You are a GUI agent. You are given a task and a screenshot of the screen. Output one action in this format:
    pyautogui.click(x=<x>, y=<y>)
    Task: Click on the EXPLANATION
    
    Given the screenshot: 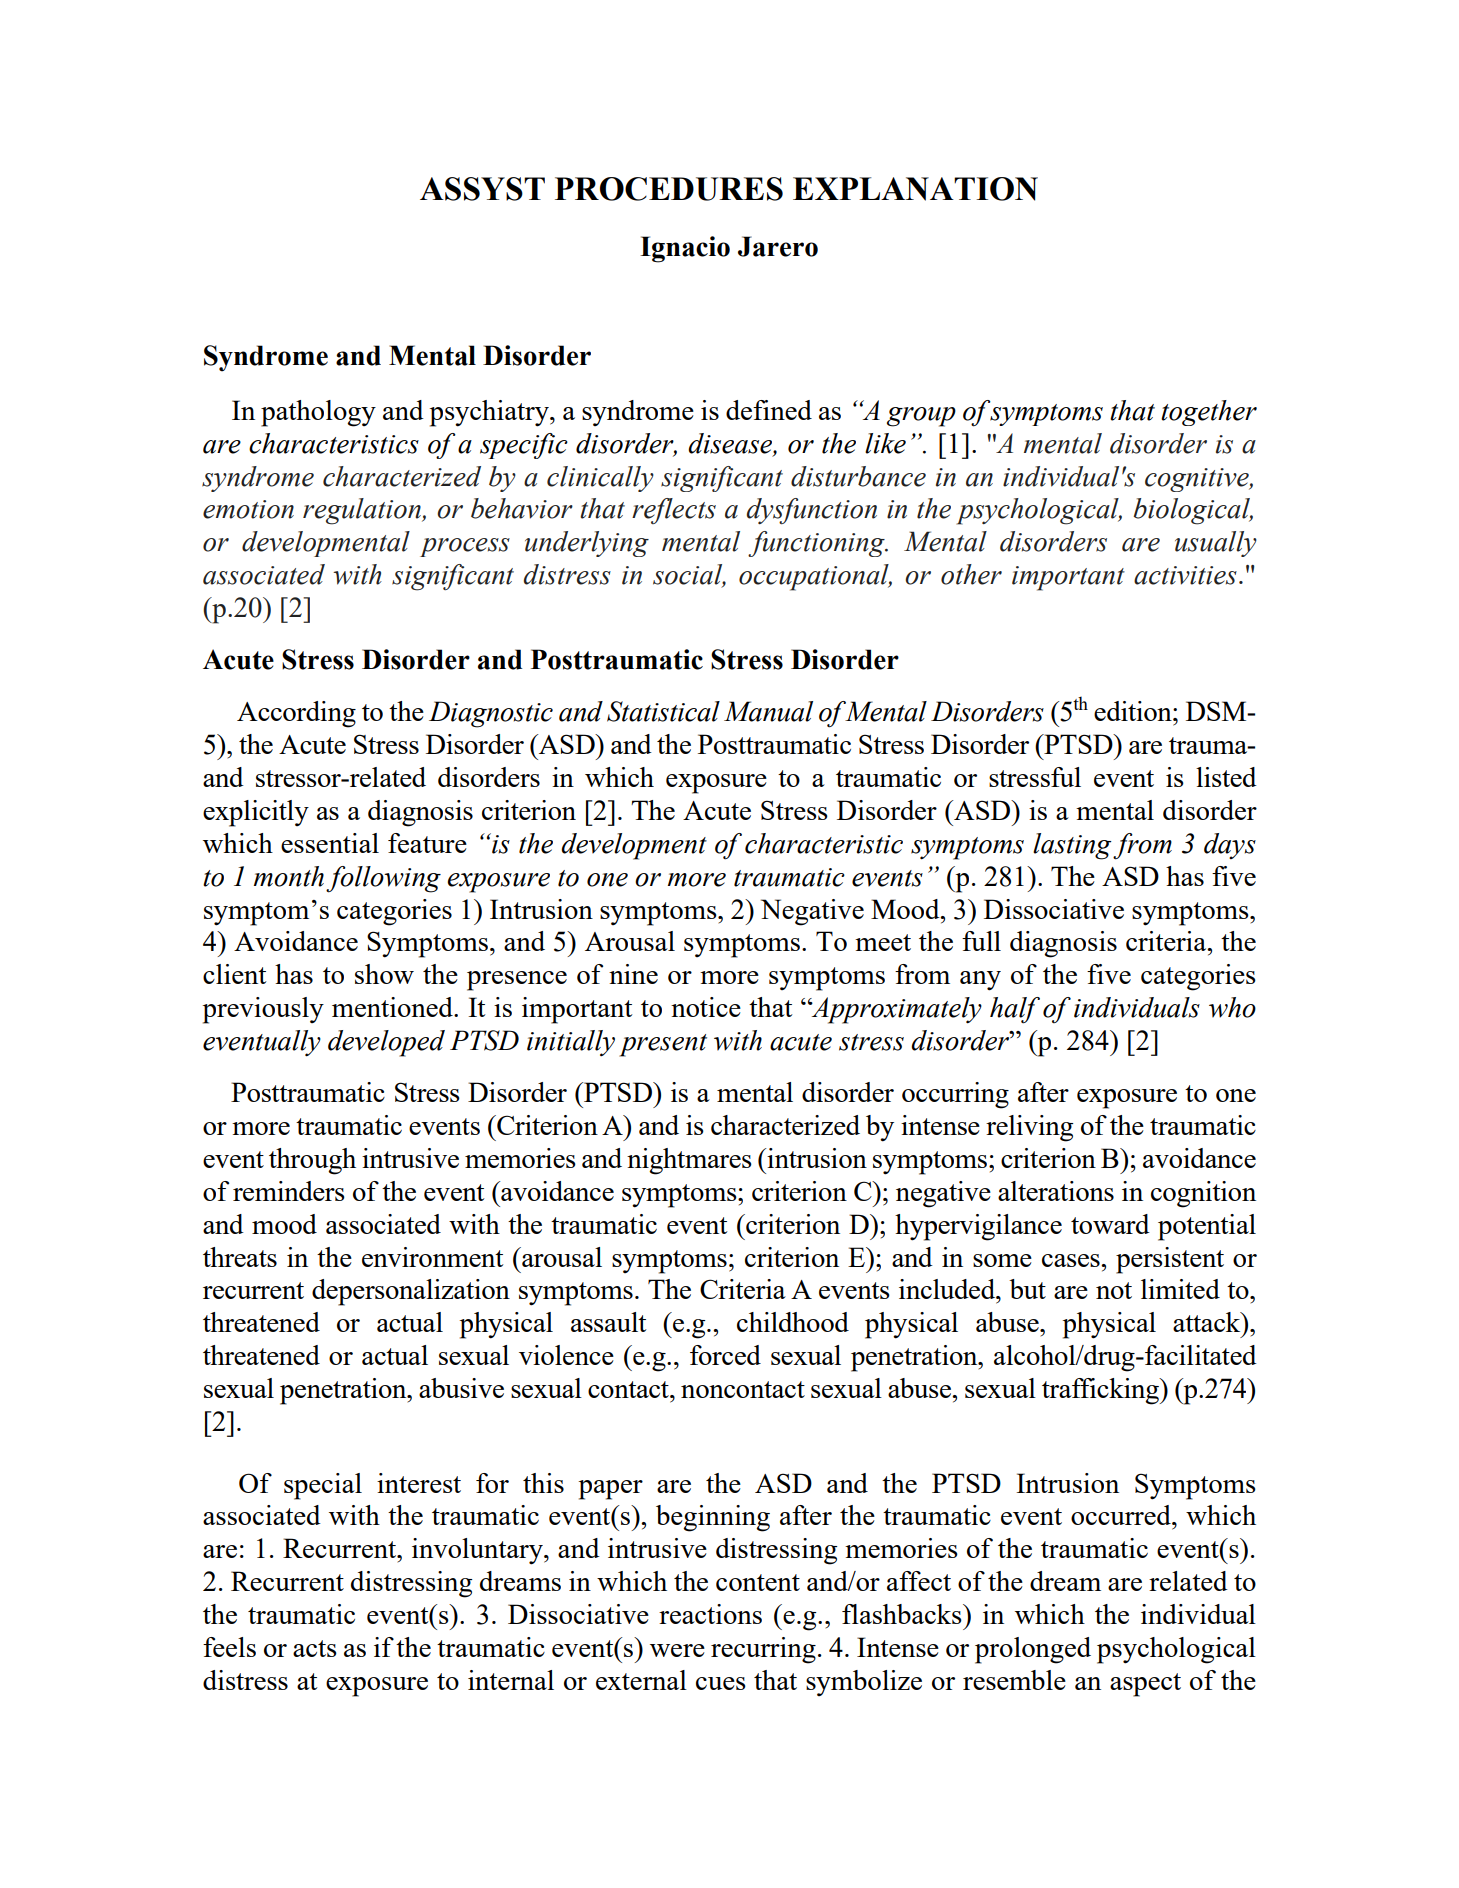 What is the action you would take?
    pyautogui.click(x=915, y=189)
